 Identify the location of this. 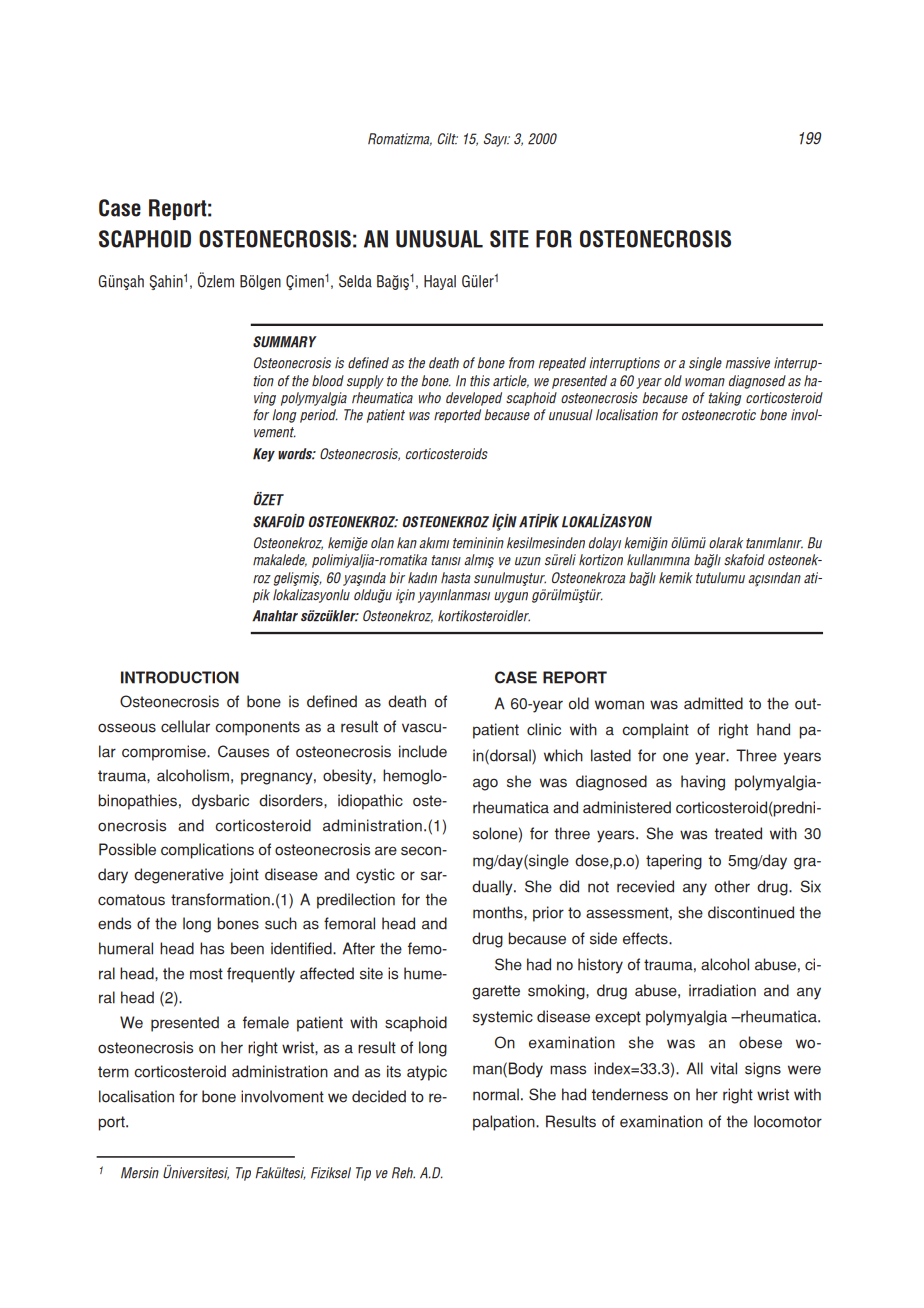
(480, 381).
